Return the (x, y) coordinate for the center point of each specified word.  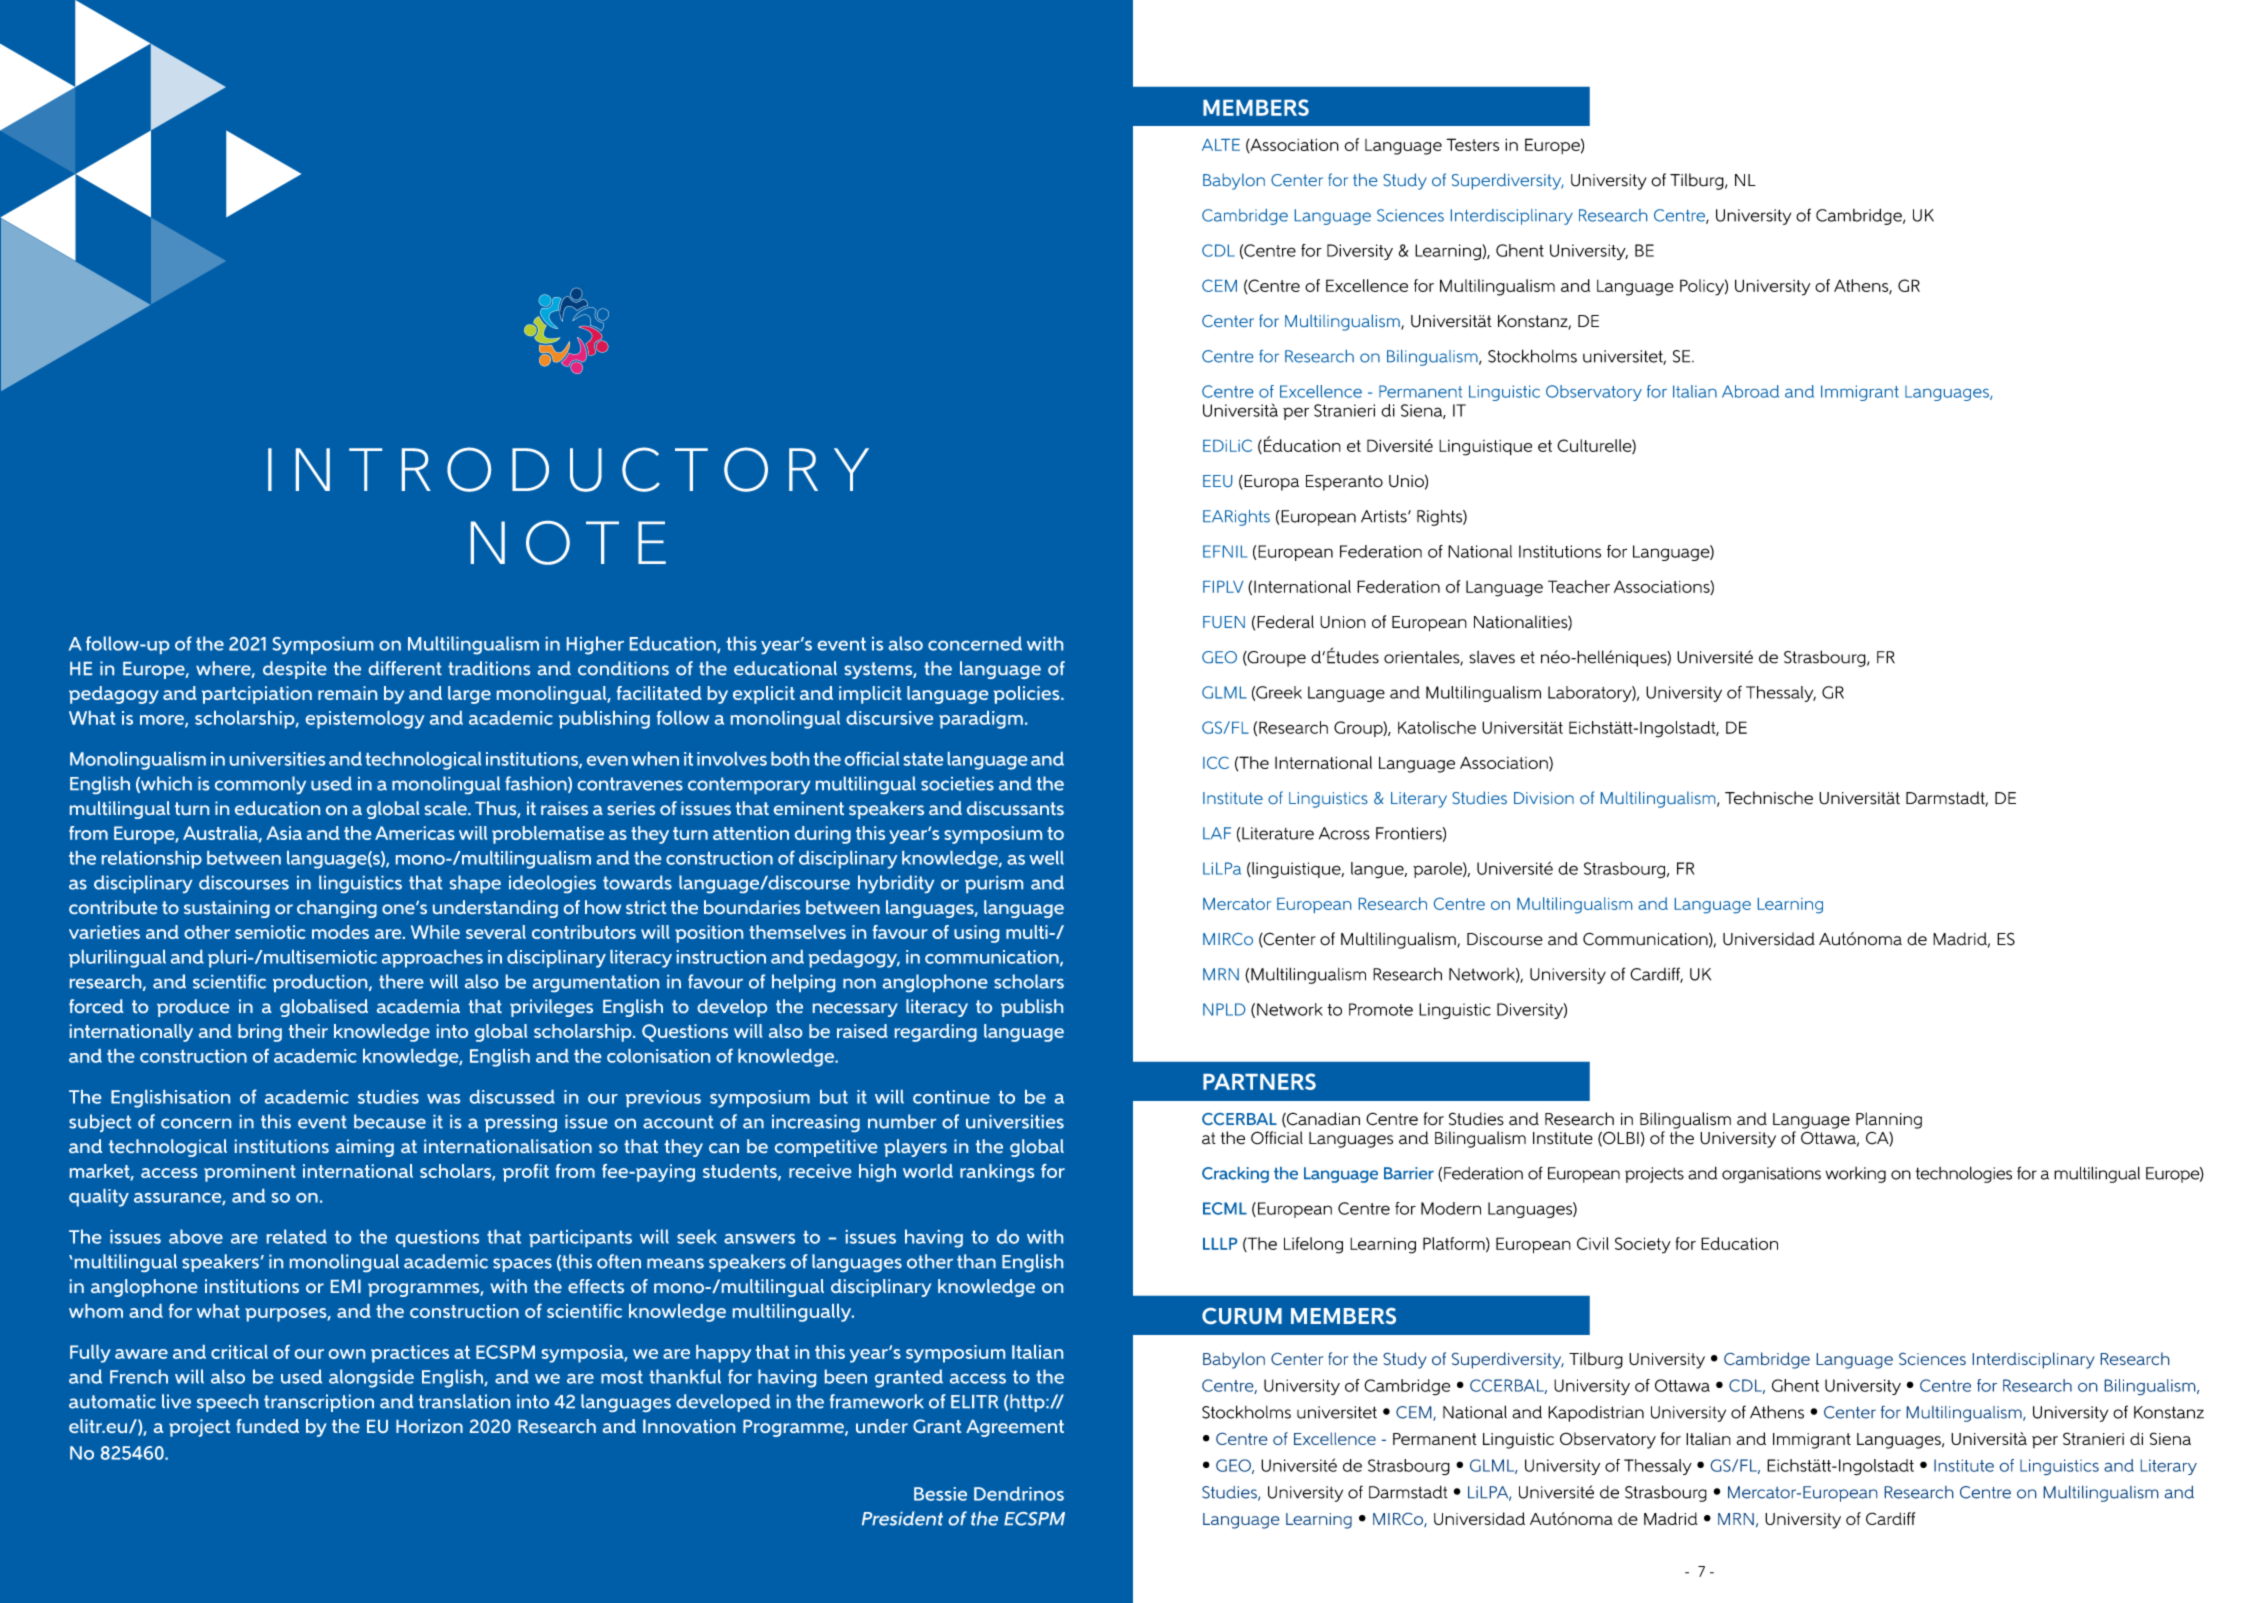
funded (267, 1426)
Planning (1889, 1120)
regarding (936, 1033)
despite (295, 670)
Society (1643, 1245)
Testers (1472, 144)
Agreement (1015, 1428)
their (308, 1031)
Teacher (1579, 586)
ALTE (1221, 145)
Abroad (1750, 391)
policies (1028, 695)
